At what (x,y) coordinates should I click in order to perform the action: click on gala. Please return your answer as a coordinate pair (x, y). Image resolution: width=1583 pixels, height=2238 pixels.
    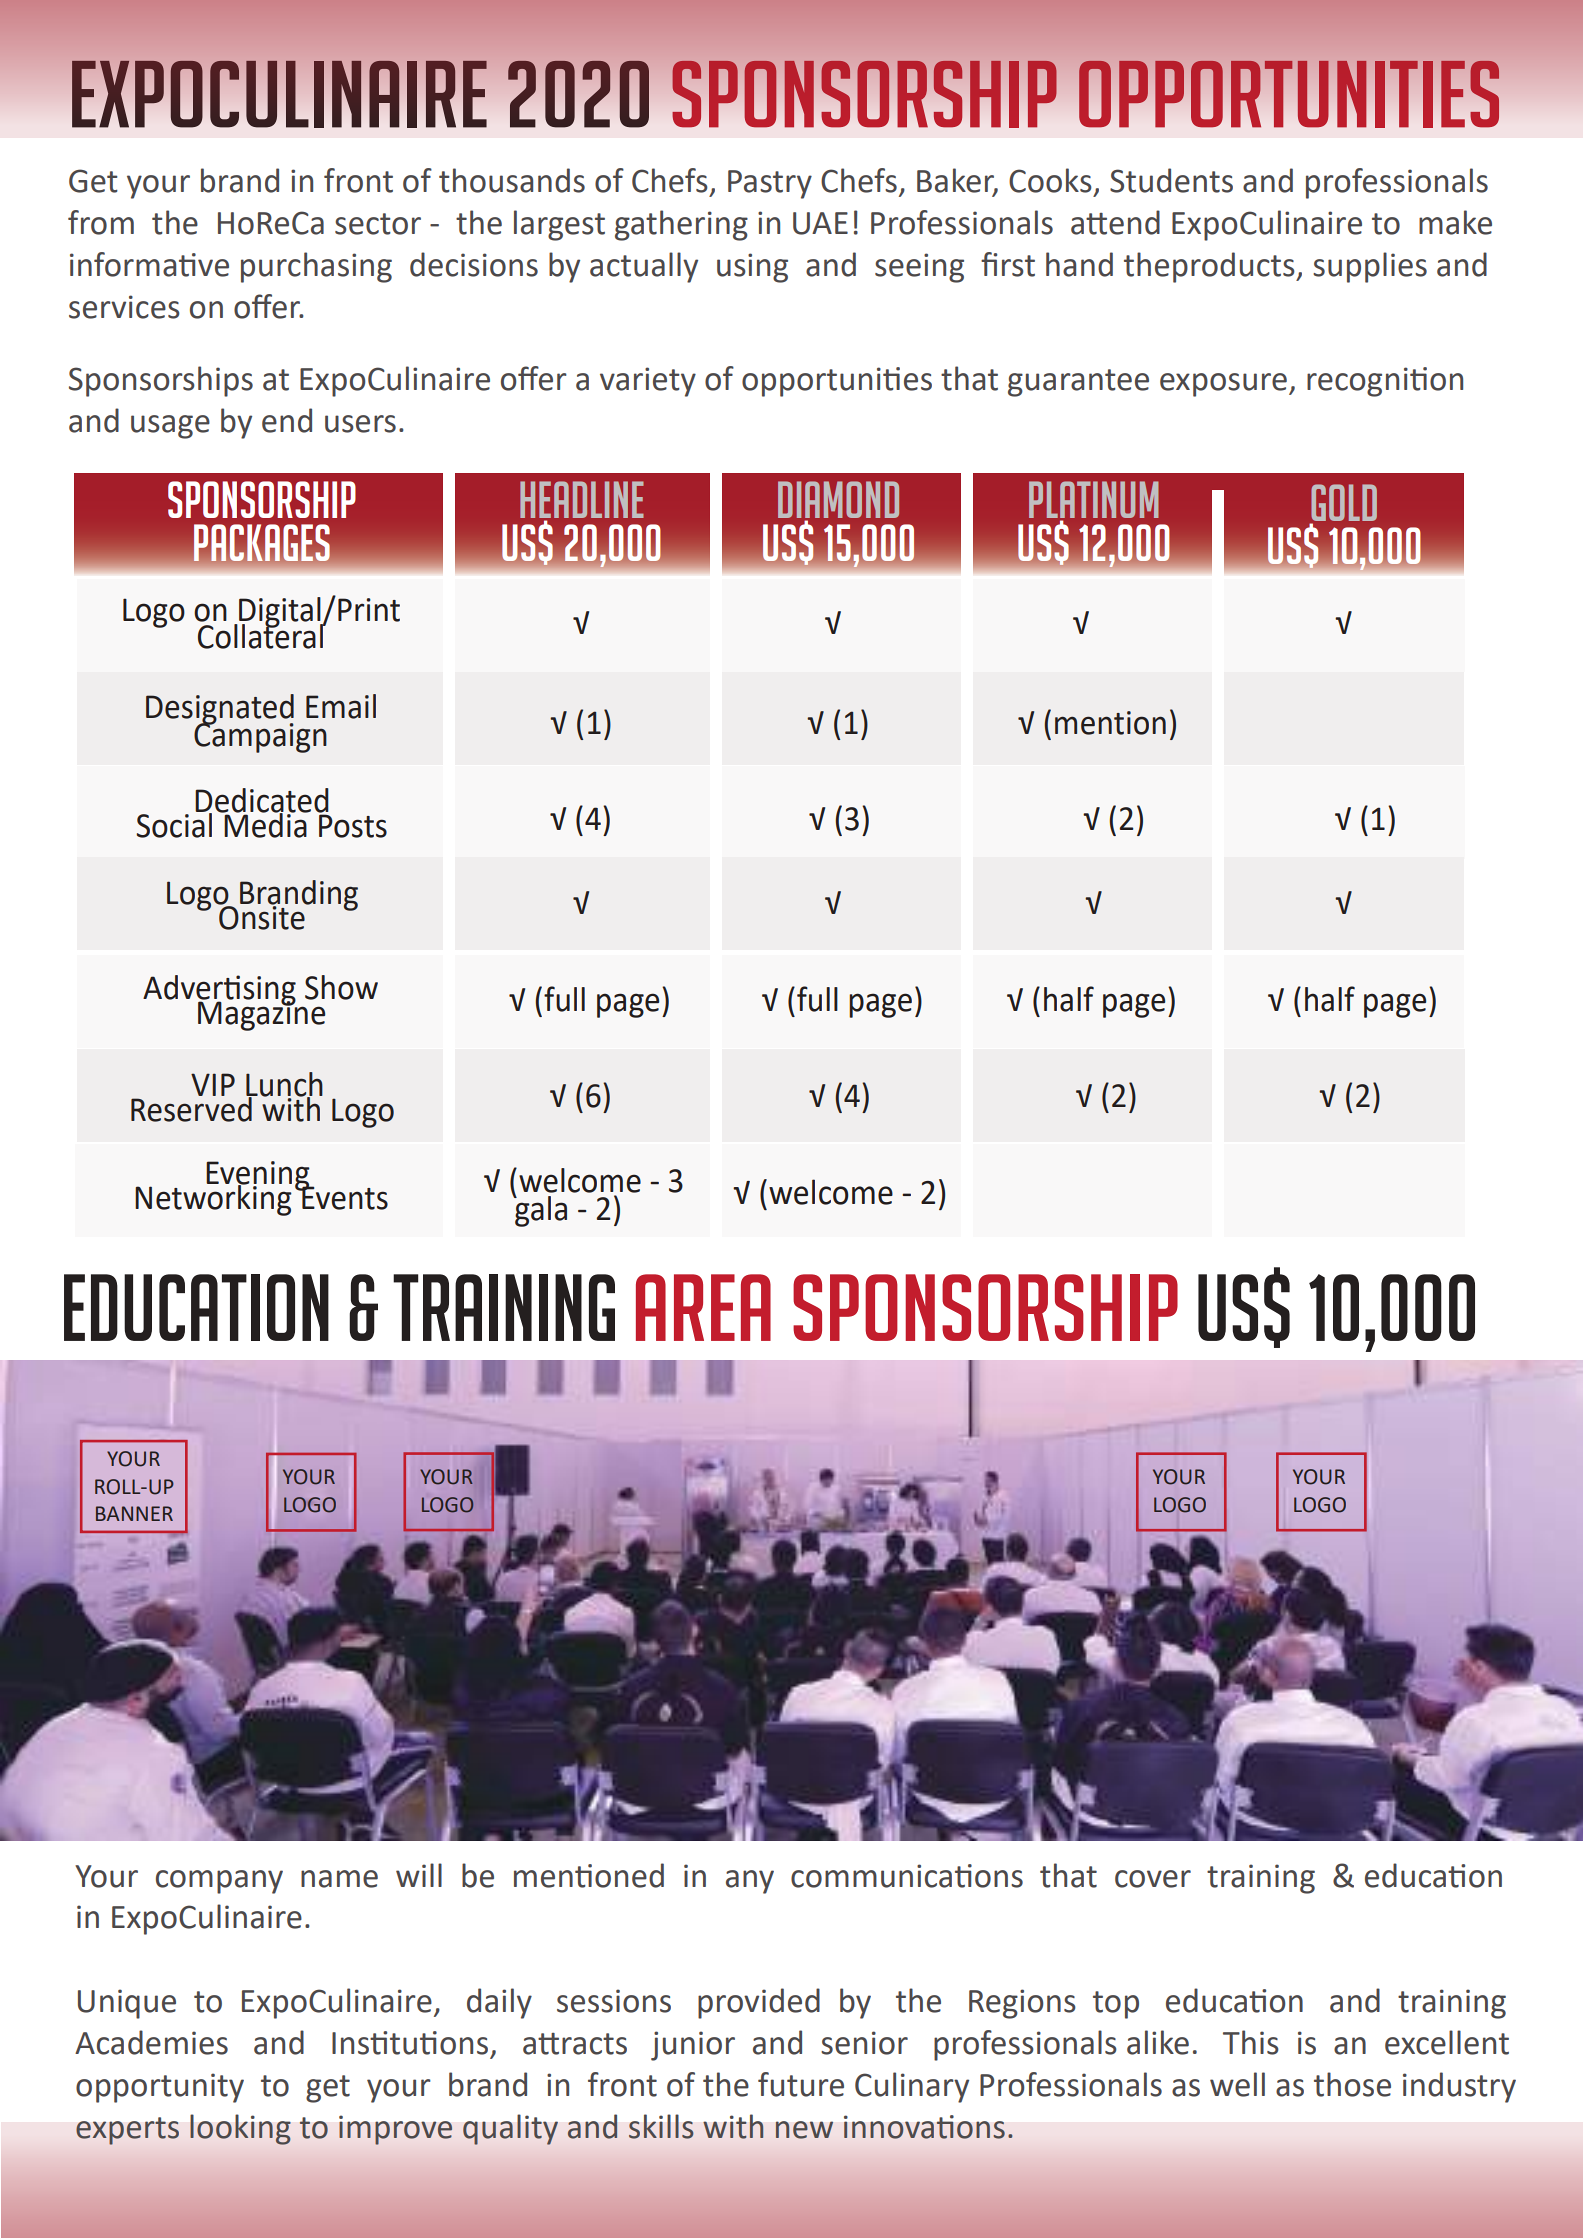
    Looking at the image, I should click on (540, 1210).
